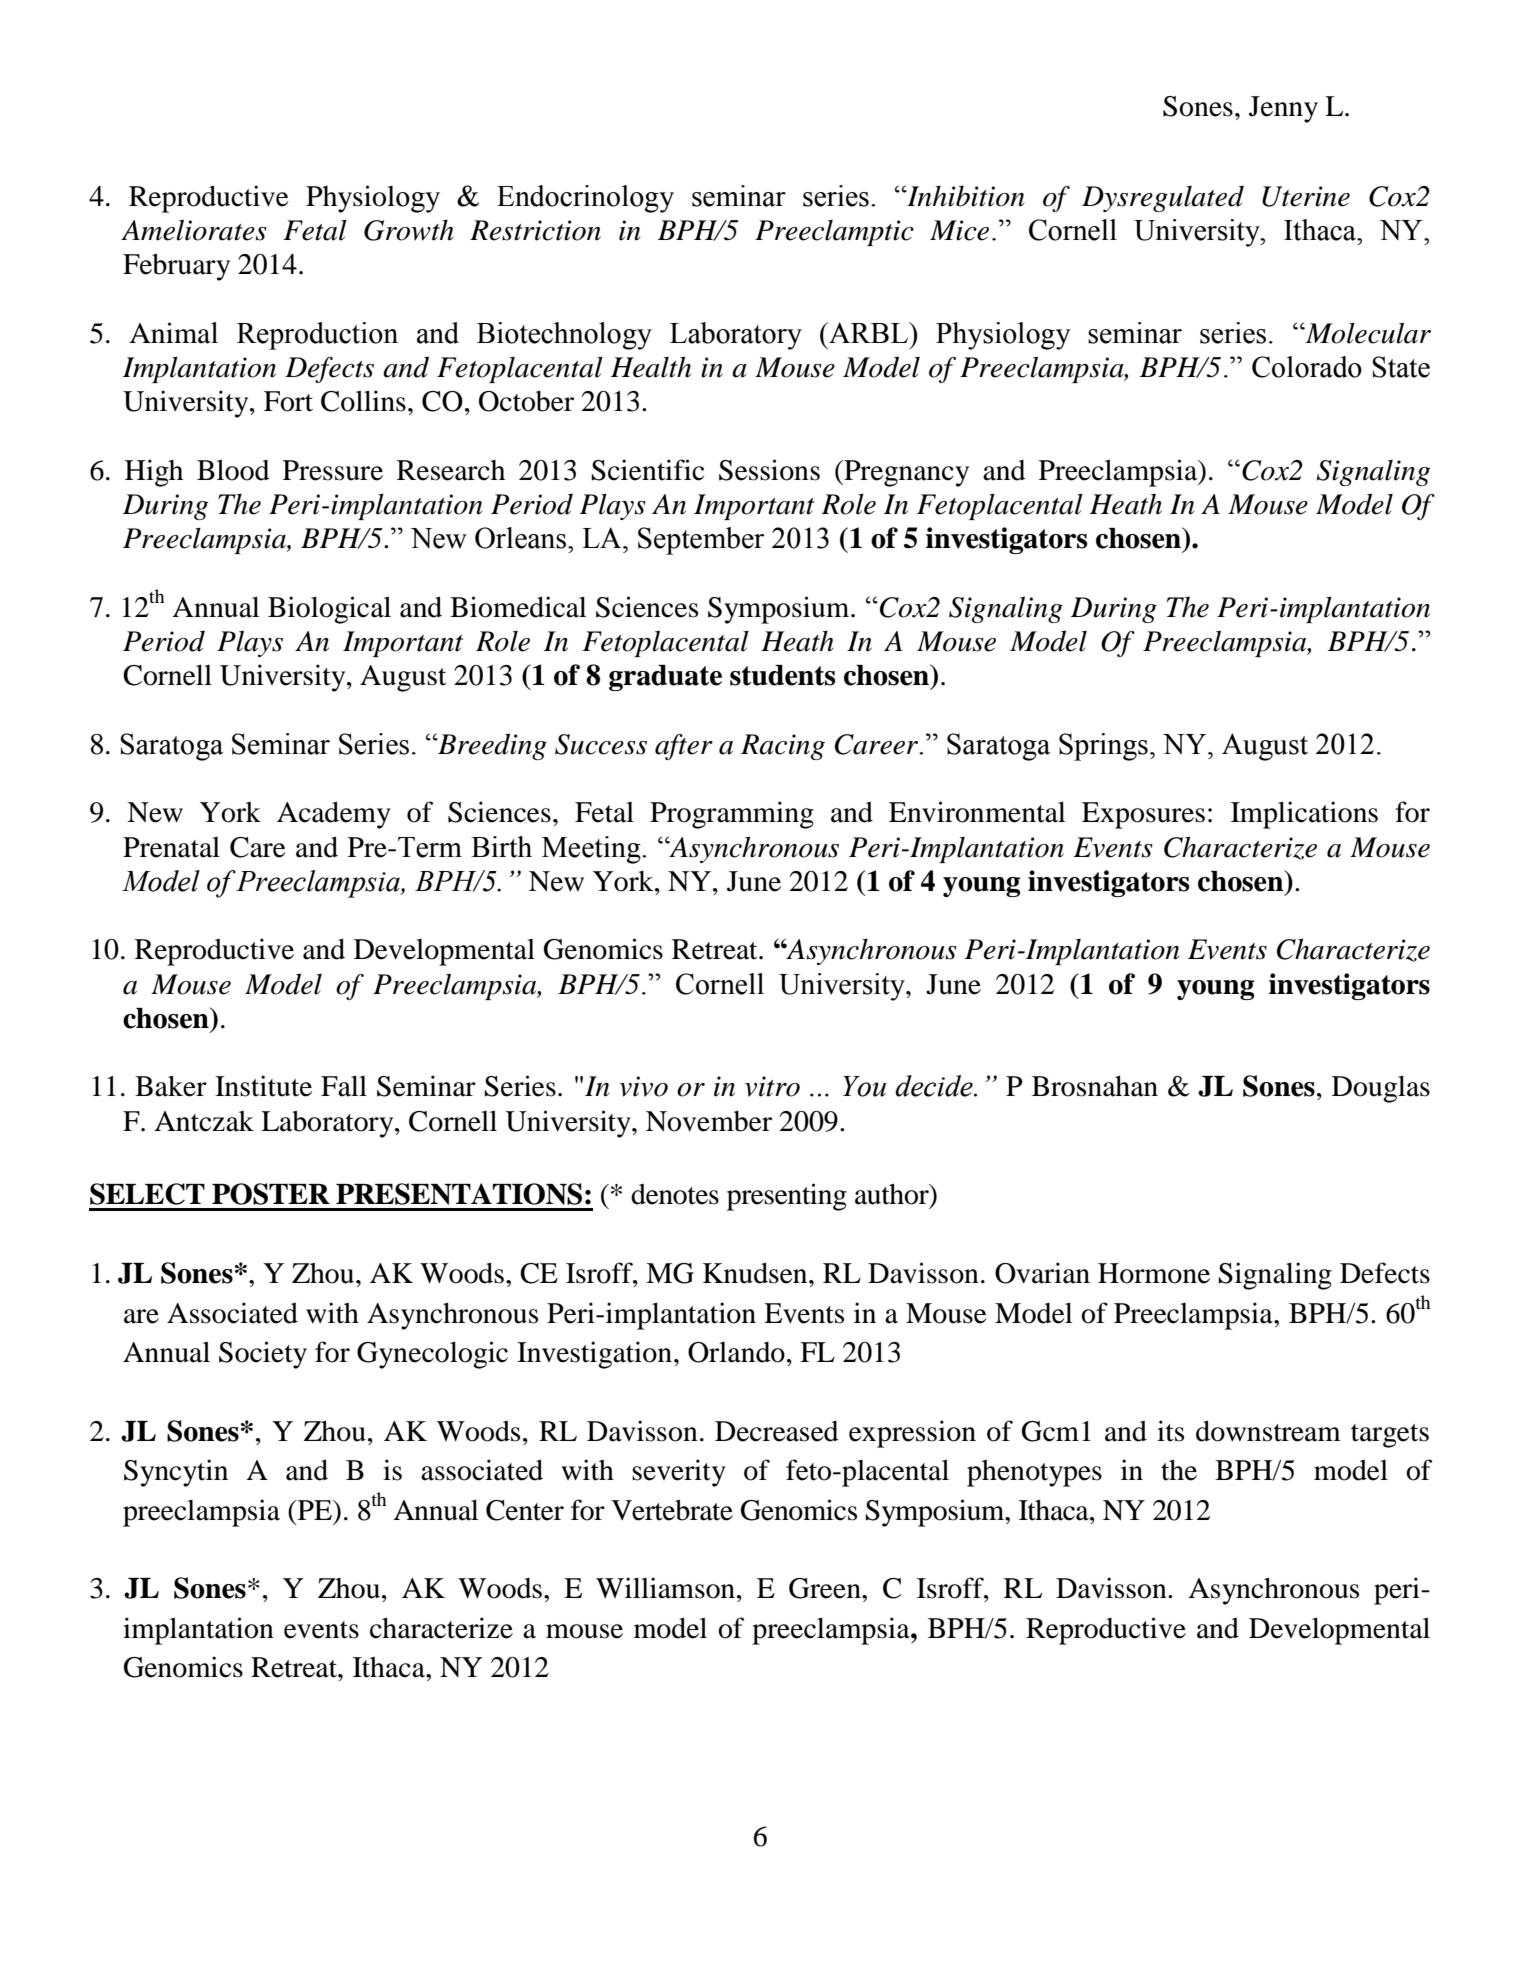  Describe the element at coordinates (1268, 1431) in the screenshot. I see `downstream` at that location.
